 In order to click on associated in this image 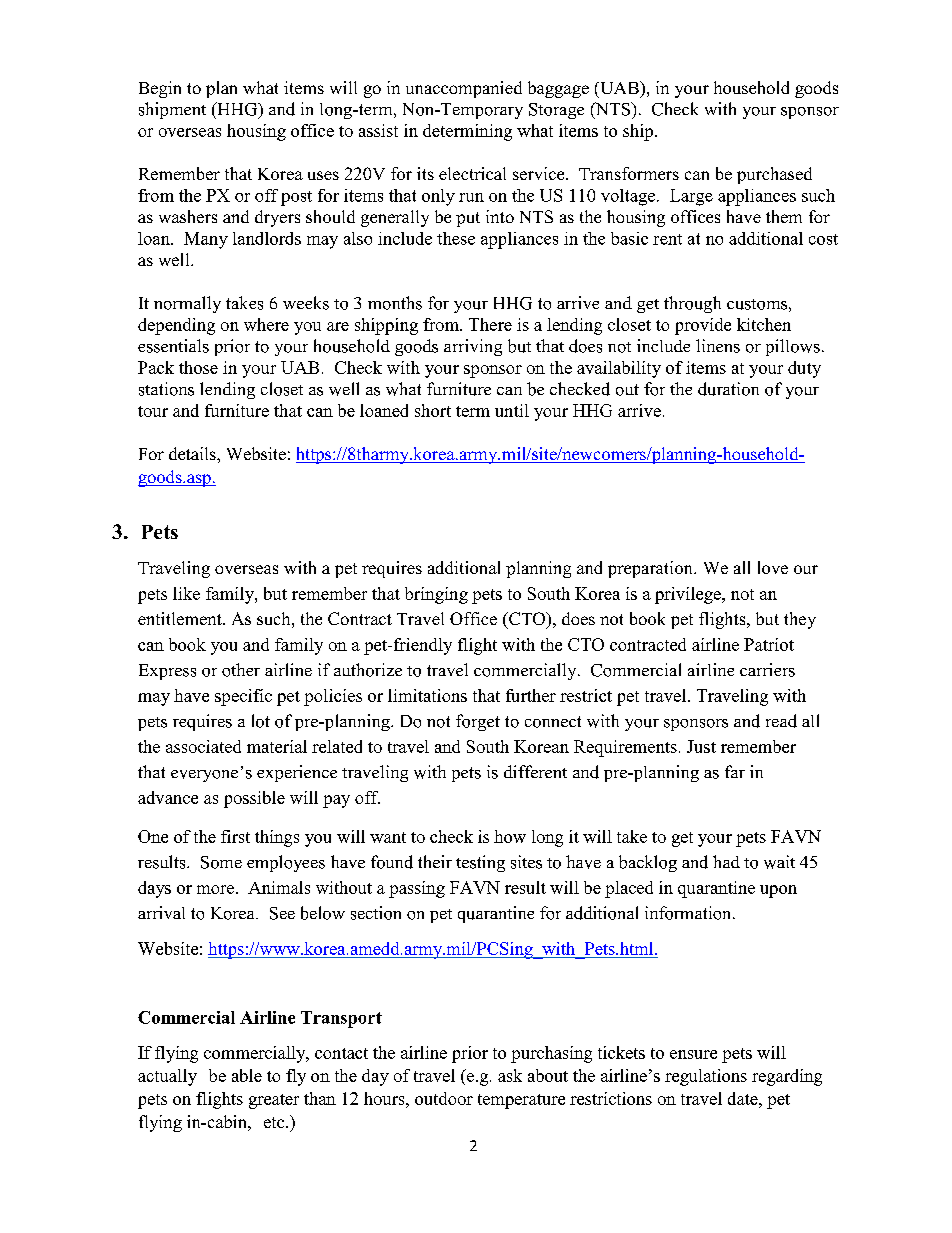, I will do `click(203, 746)`.
